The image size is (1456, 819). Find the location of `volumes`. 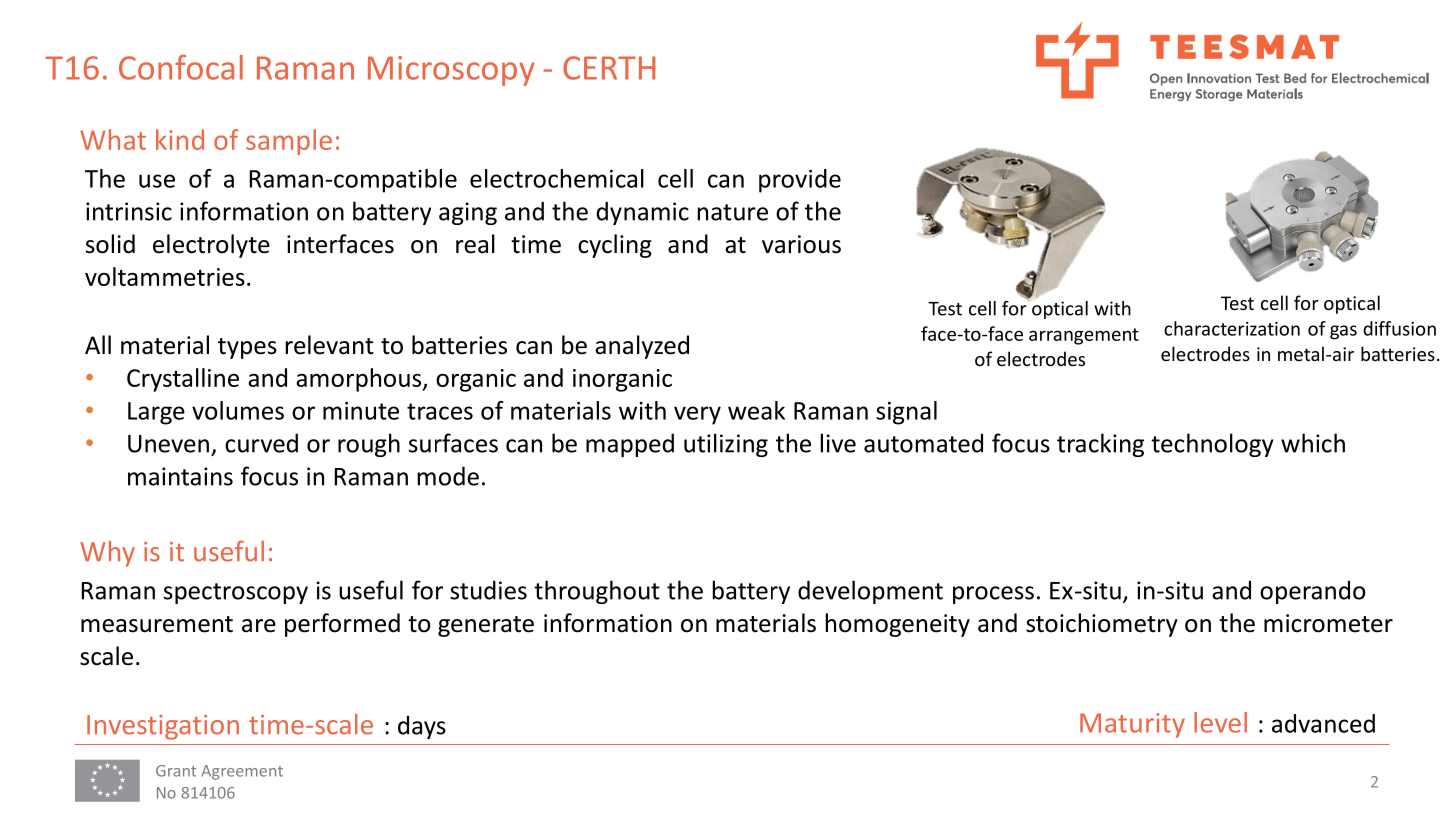

volumes is located at coordinates (238, 410).
